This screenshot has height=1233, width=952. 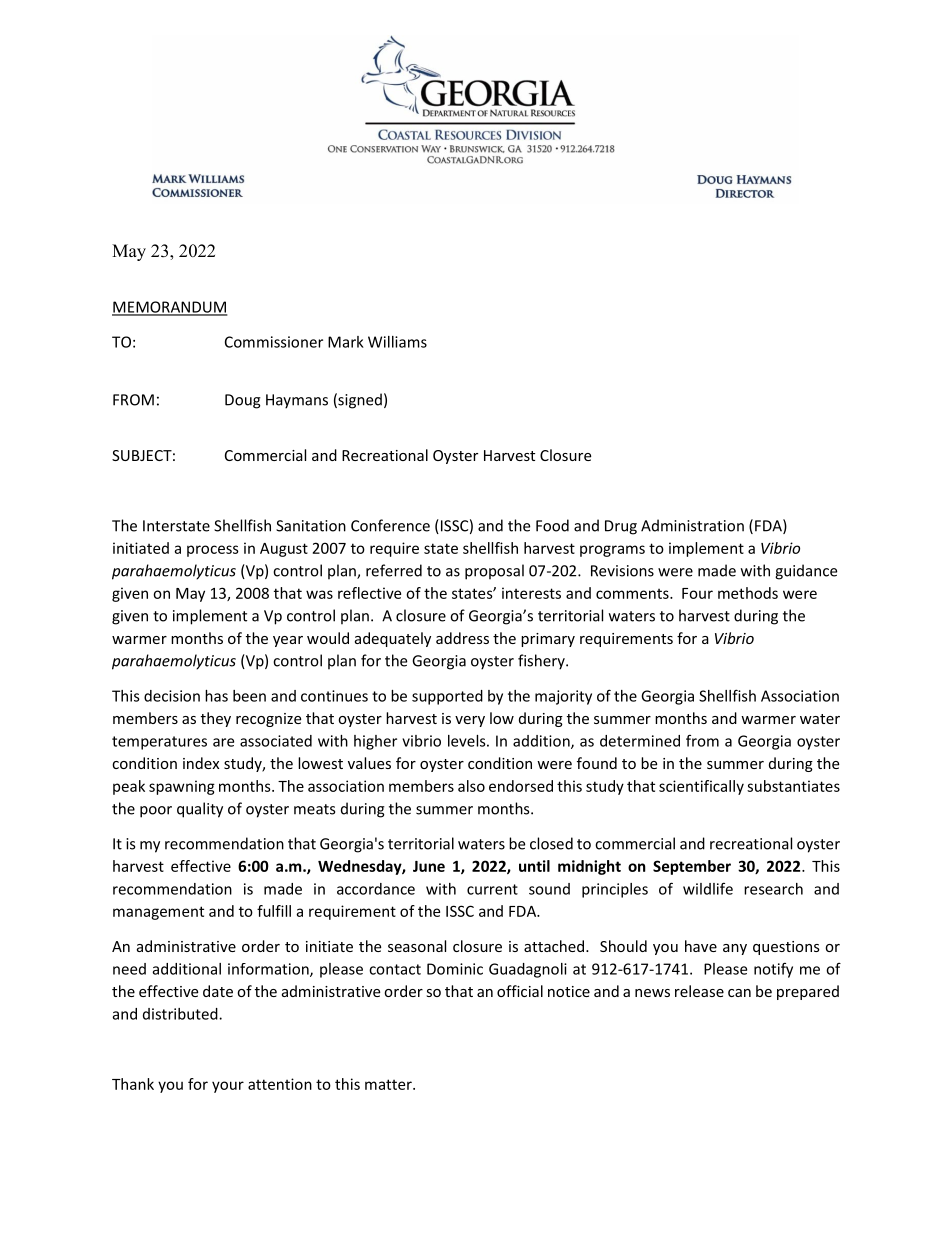 What do you see at coordinates (390, 525) in the screenshot?
I see `Conference` at bounding box center [390, 525].
